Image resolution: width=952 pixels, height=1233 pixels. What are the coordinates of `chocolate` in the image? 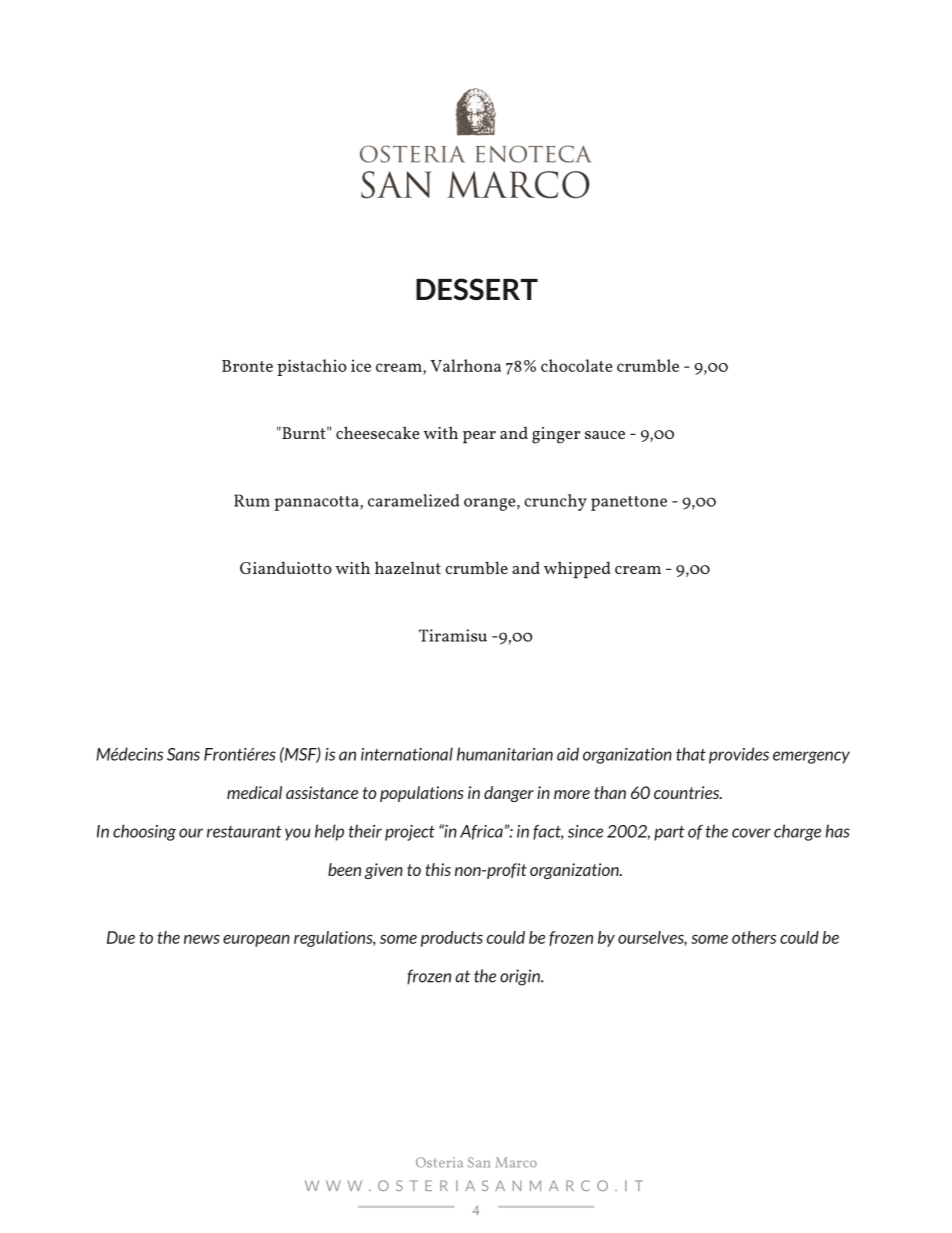 It's located at (576, 365).
